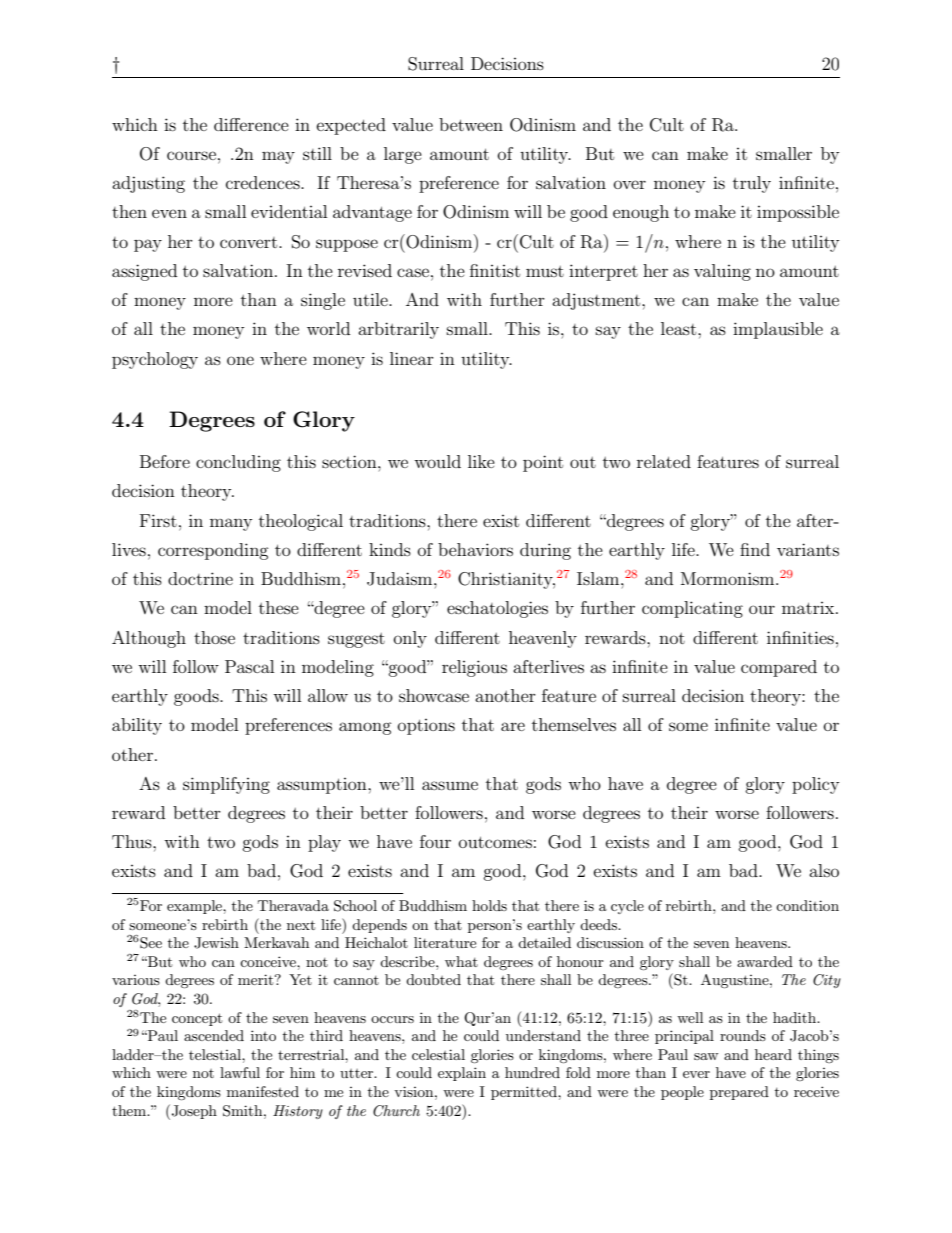  What do you see at coordinates (471, 124) in the document?
I see `between` at bounding box center [471, 124].
